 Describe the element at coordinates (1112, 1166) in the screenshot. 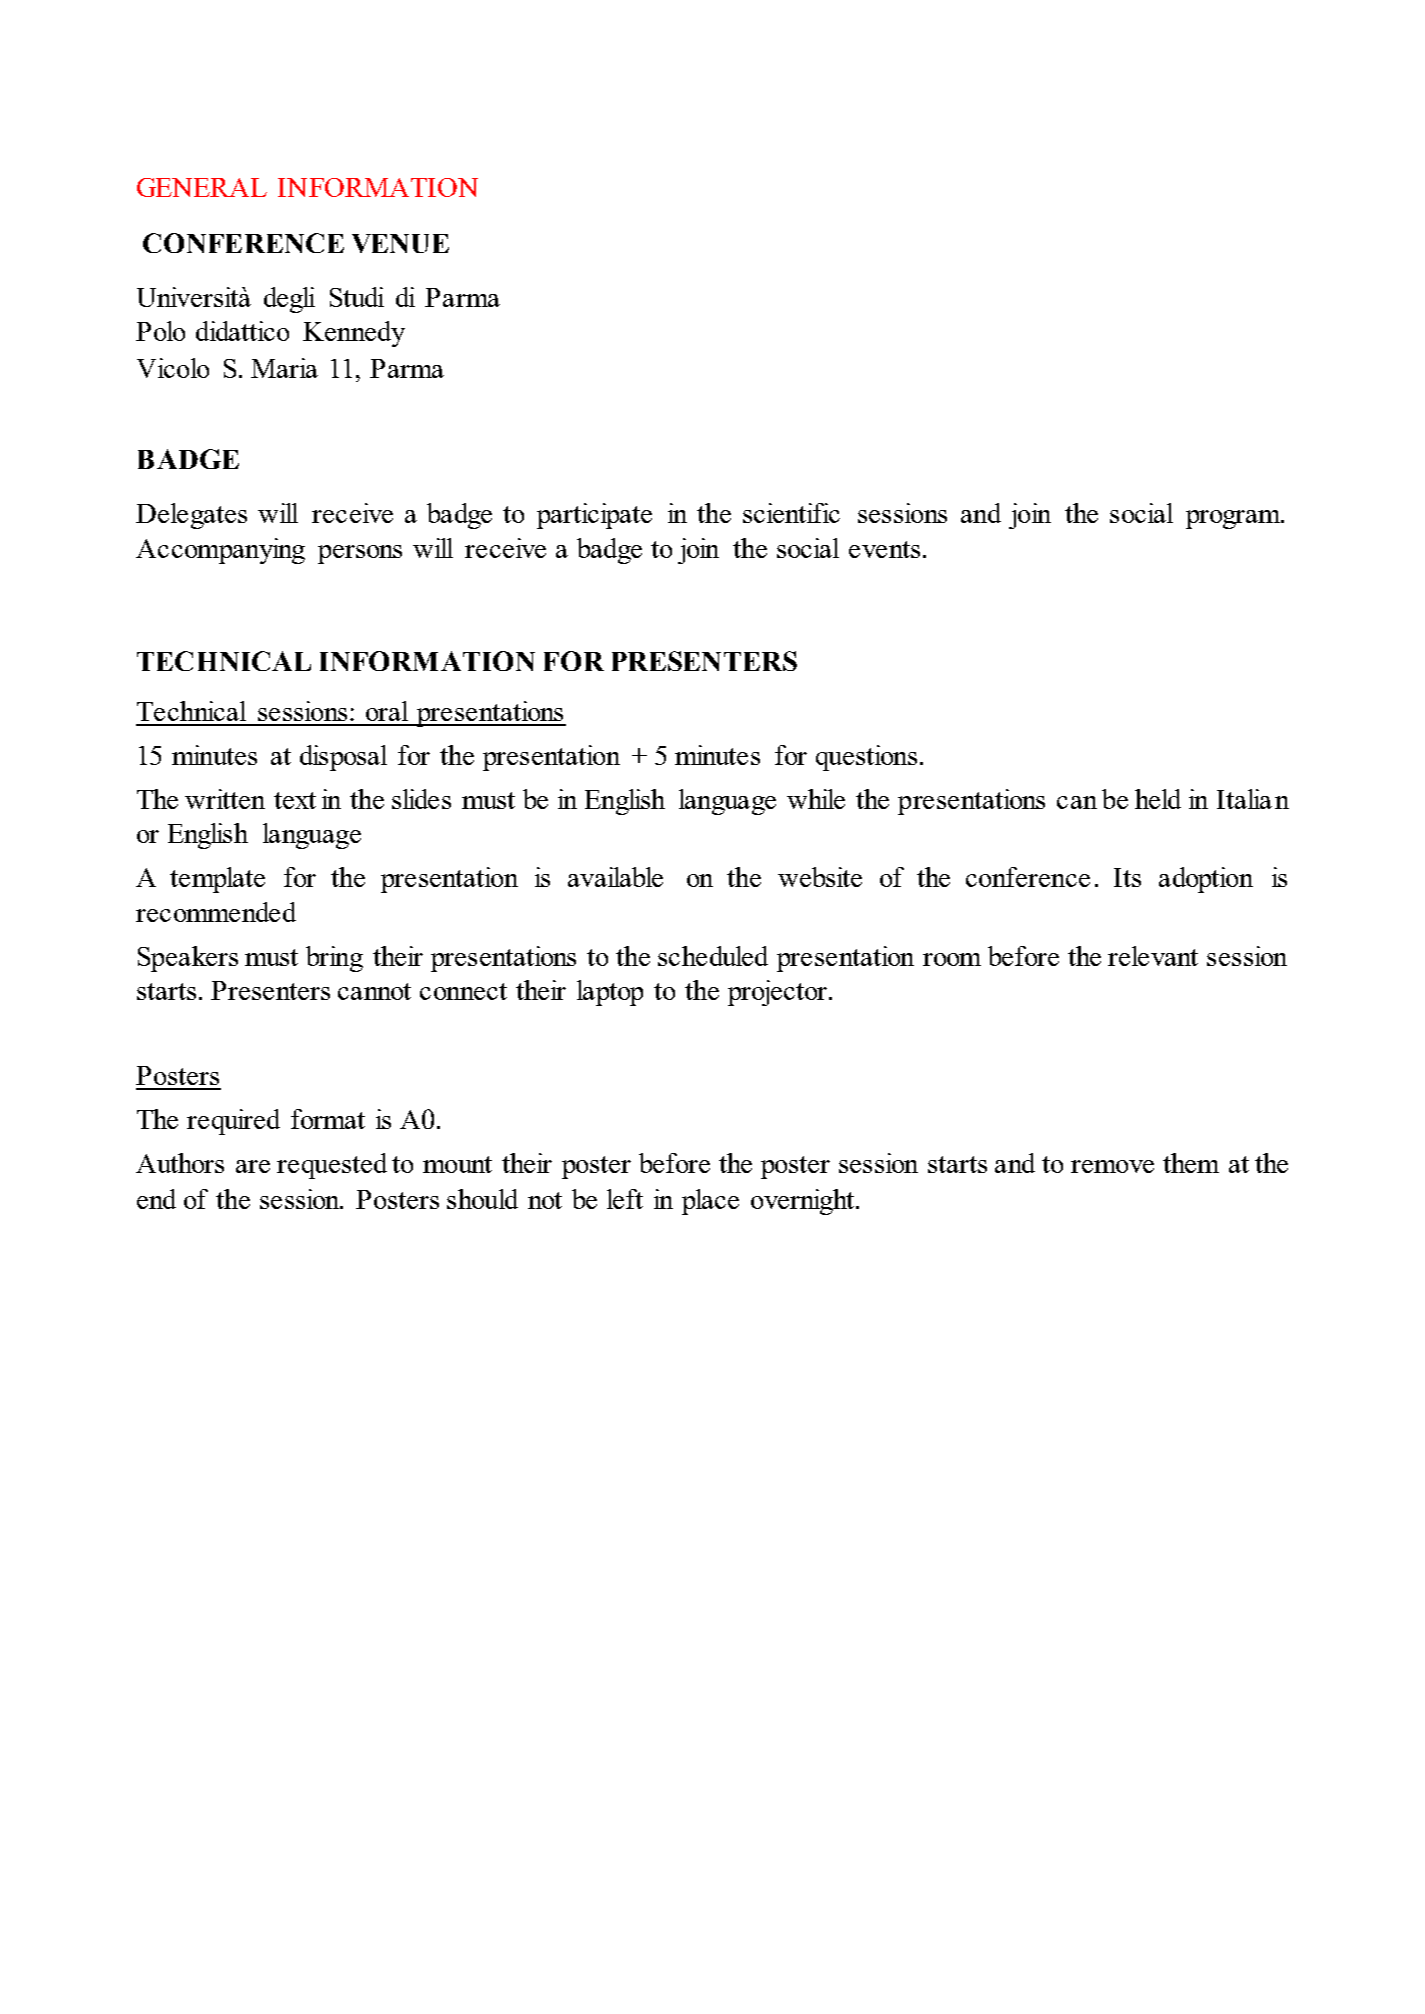

I see `remove` at that location.
